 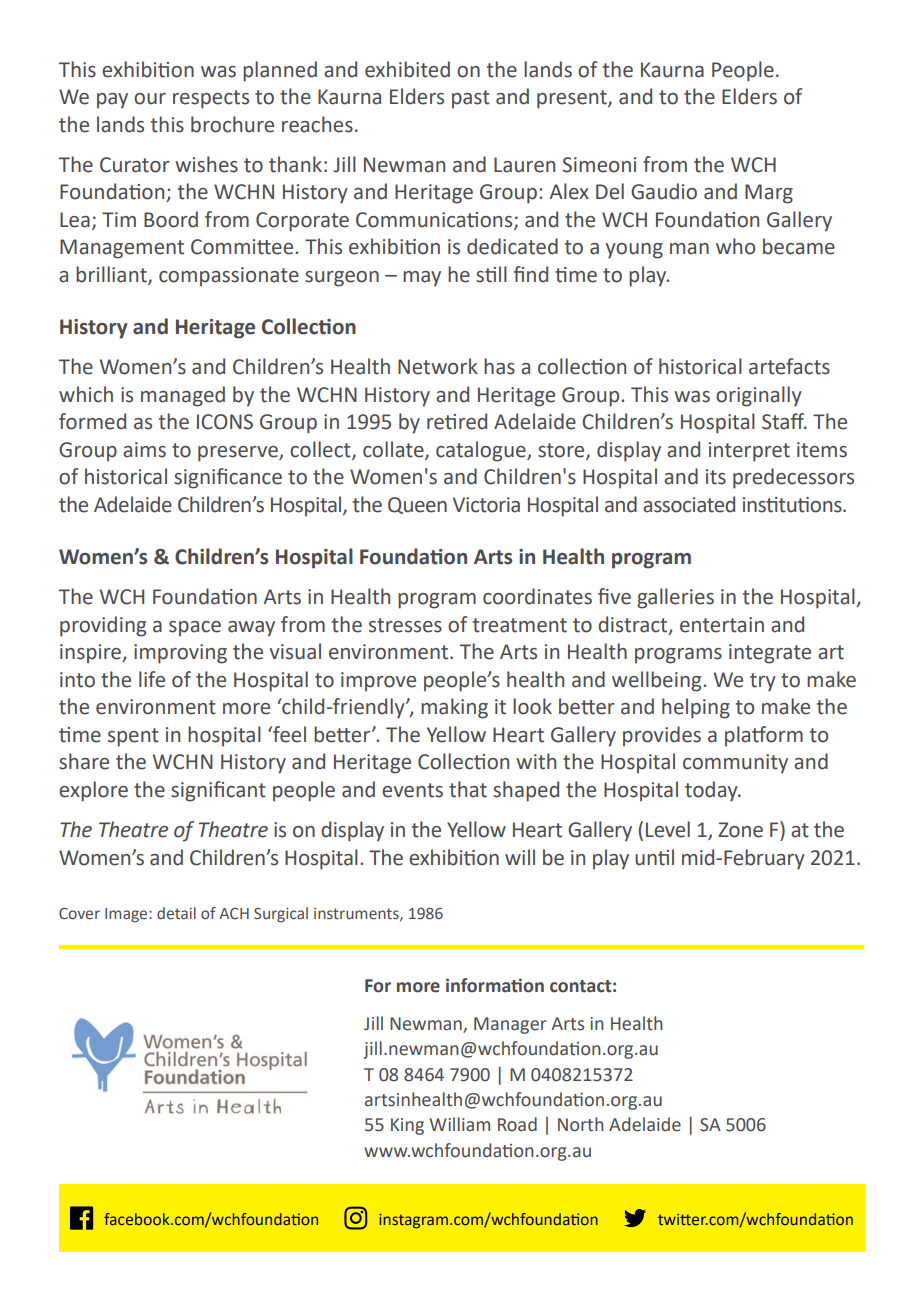 I want to click on Road, so click(x=517, y=1124).
